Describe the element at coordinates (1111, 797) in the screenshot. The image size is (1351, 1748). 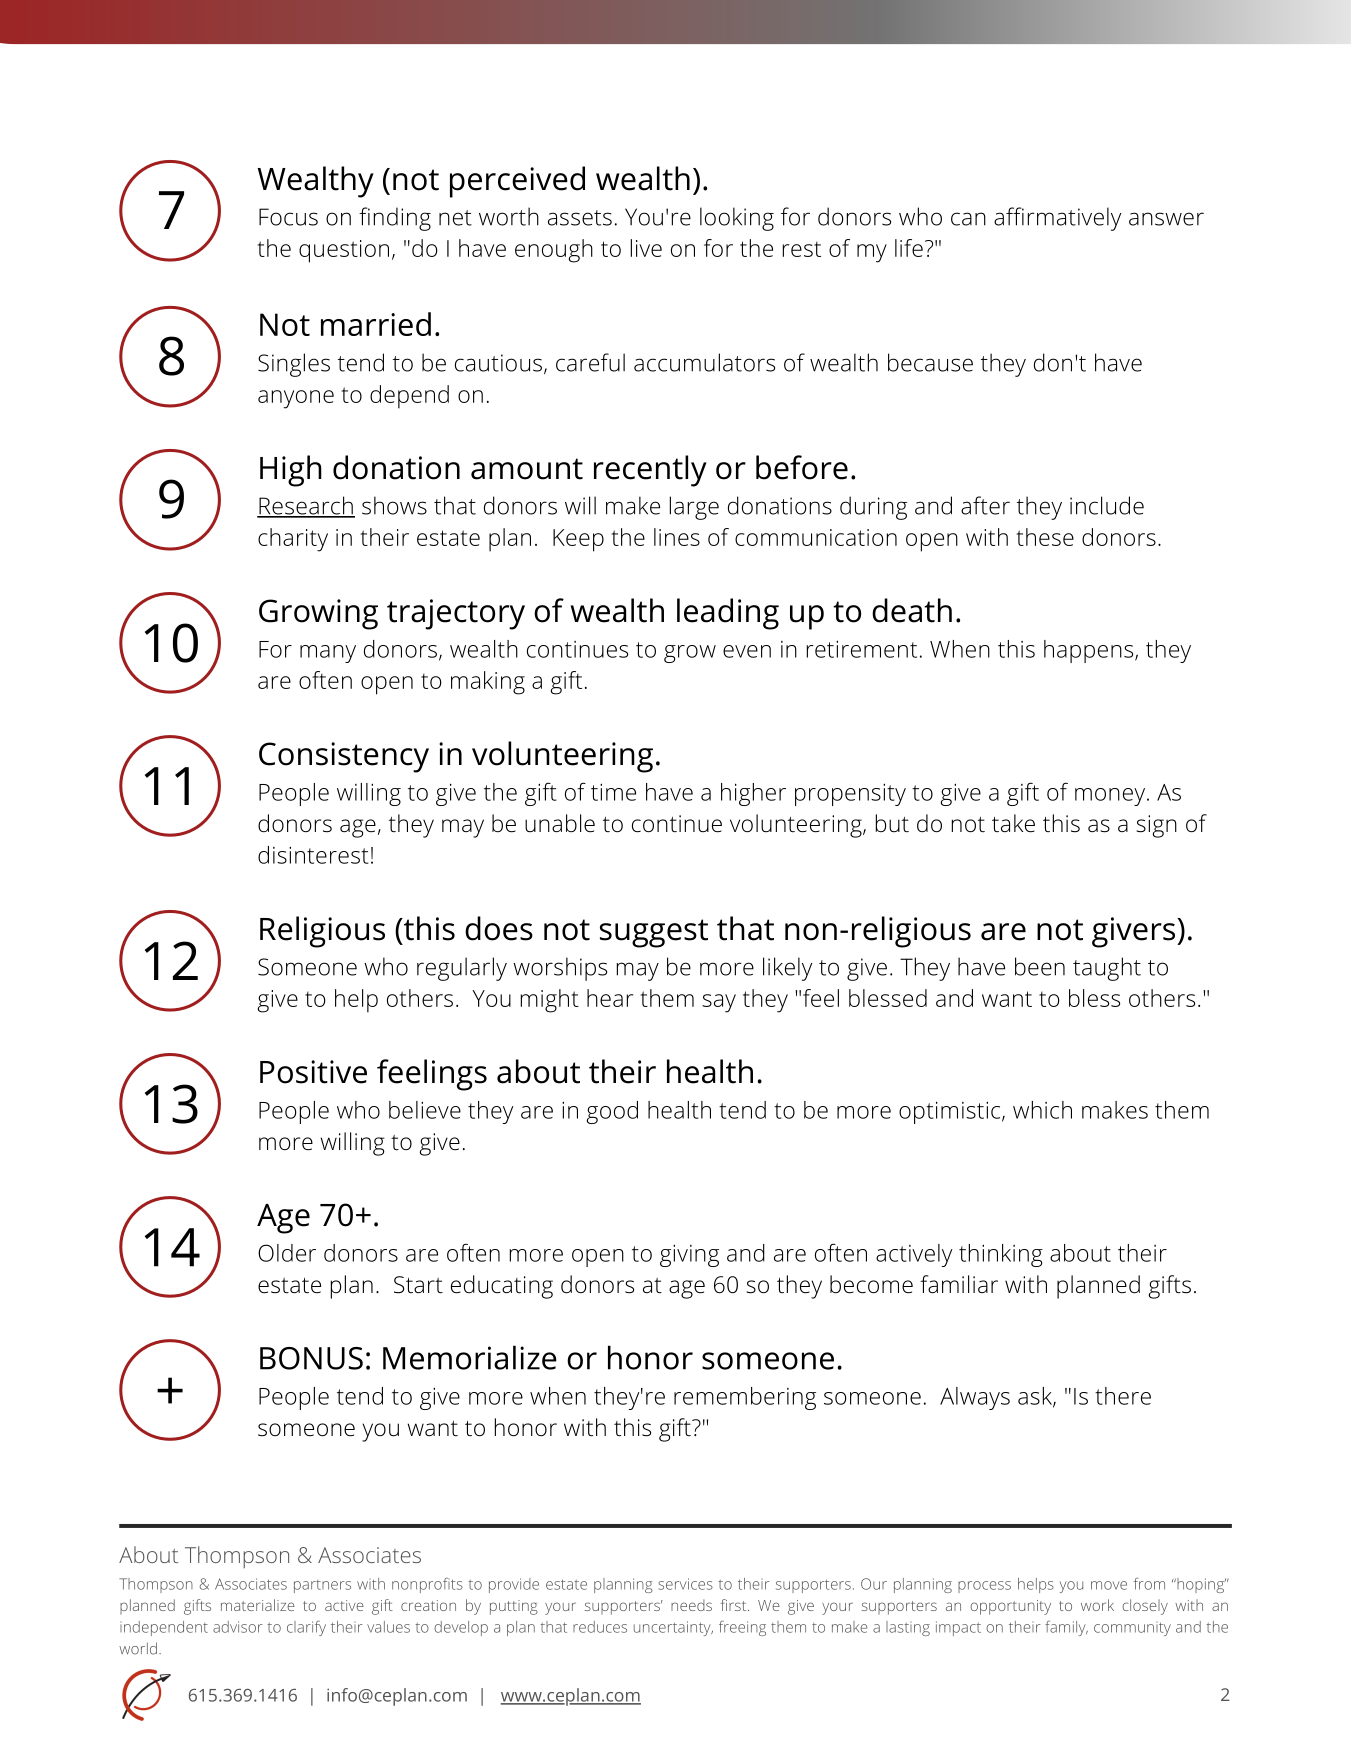
I see `money` at that location.
